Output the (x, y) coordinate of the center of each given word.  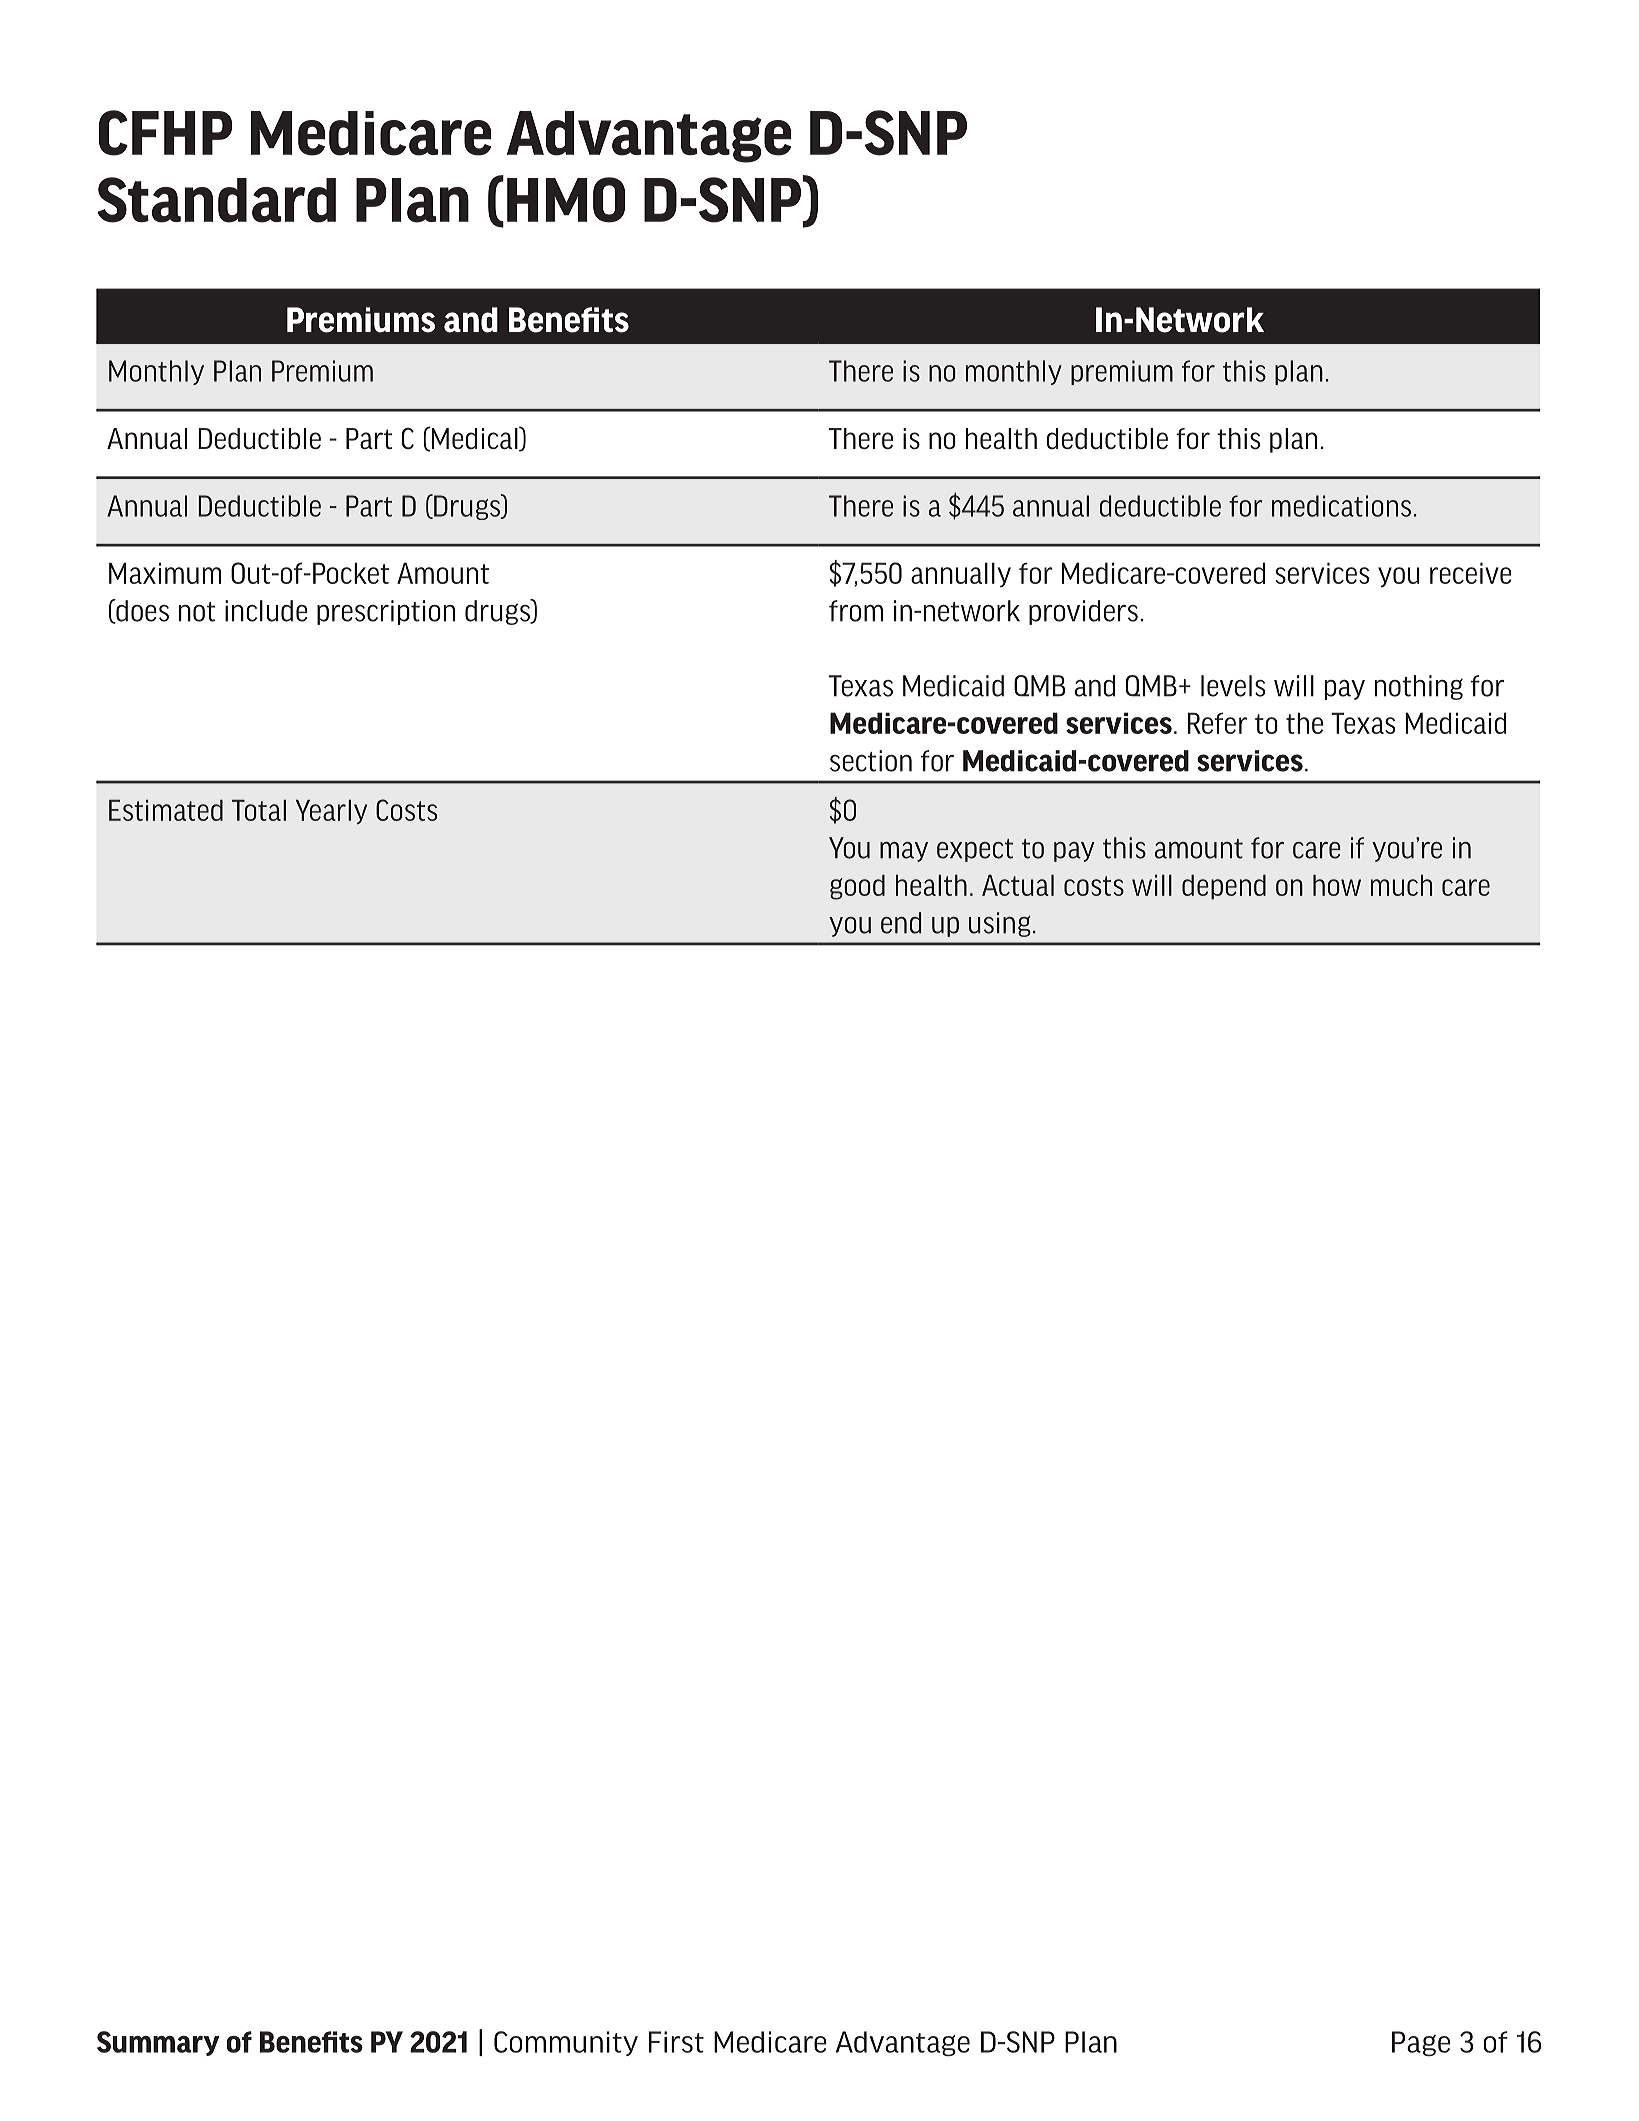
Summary (158, 2043)
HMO (566, 200)
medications (1341, 506)
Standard (216, 200)
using (1000, 924)
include (266, 611)
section (871, 761)
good (857, 887)
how (1337, 885)
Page (1421, 2044)
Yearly (331, 812)
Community (566, 2043)
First (676, 2042)
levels (1233, 686)
